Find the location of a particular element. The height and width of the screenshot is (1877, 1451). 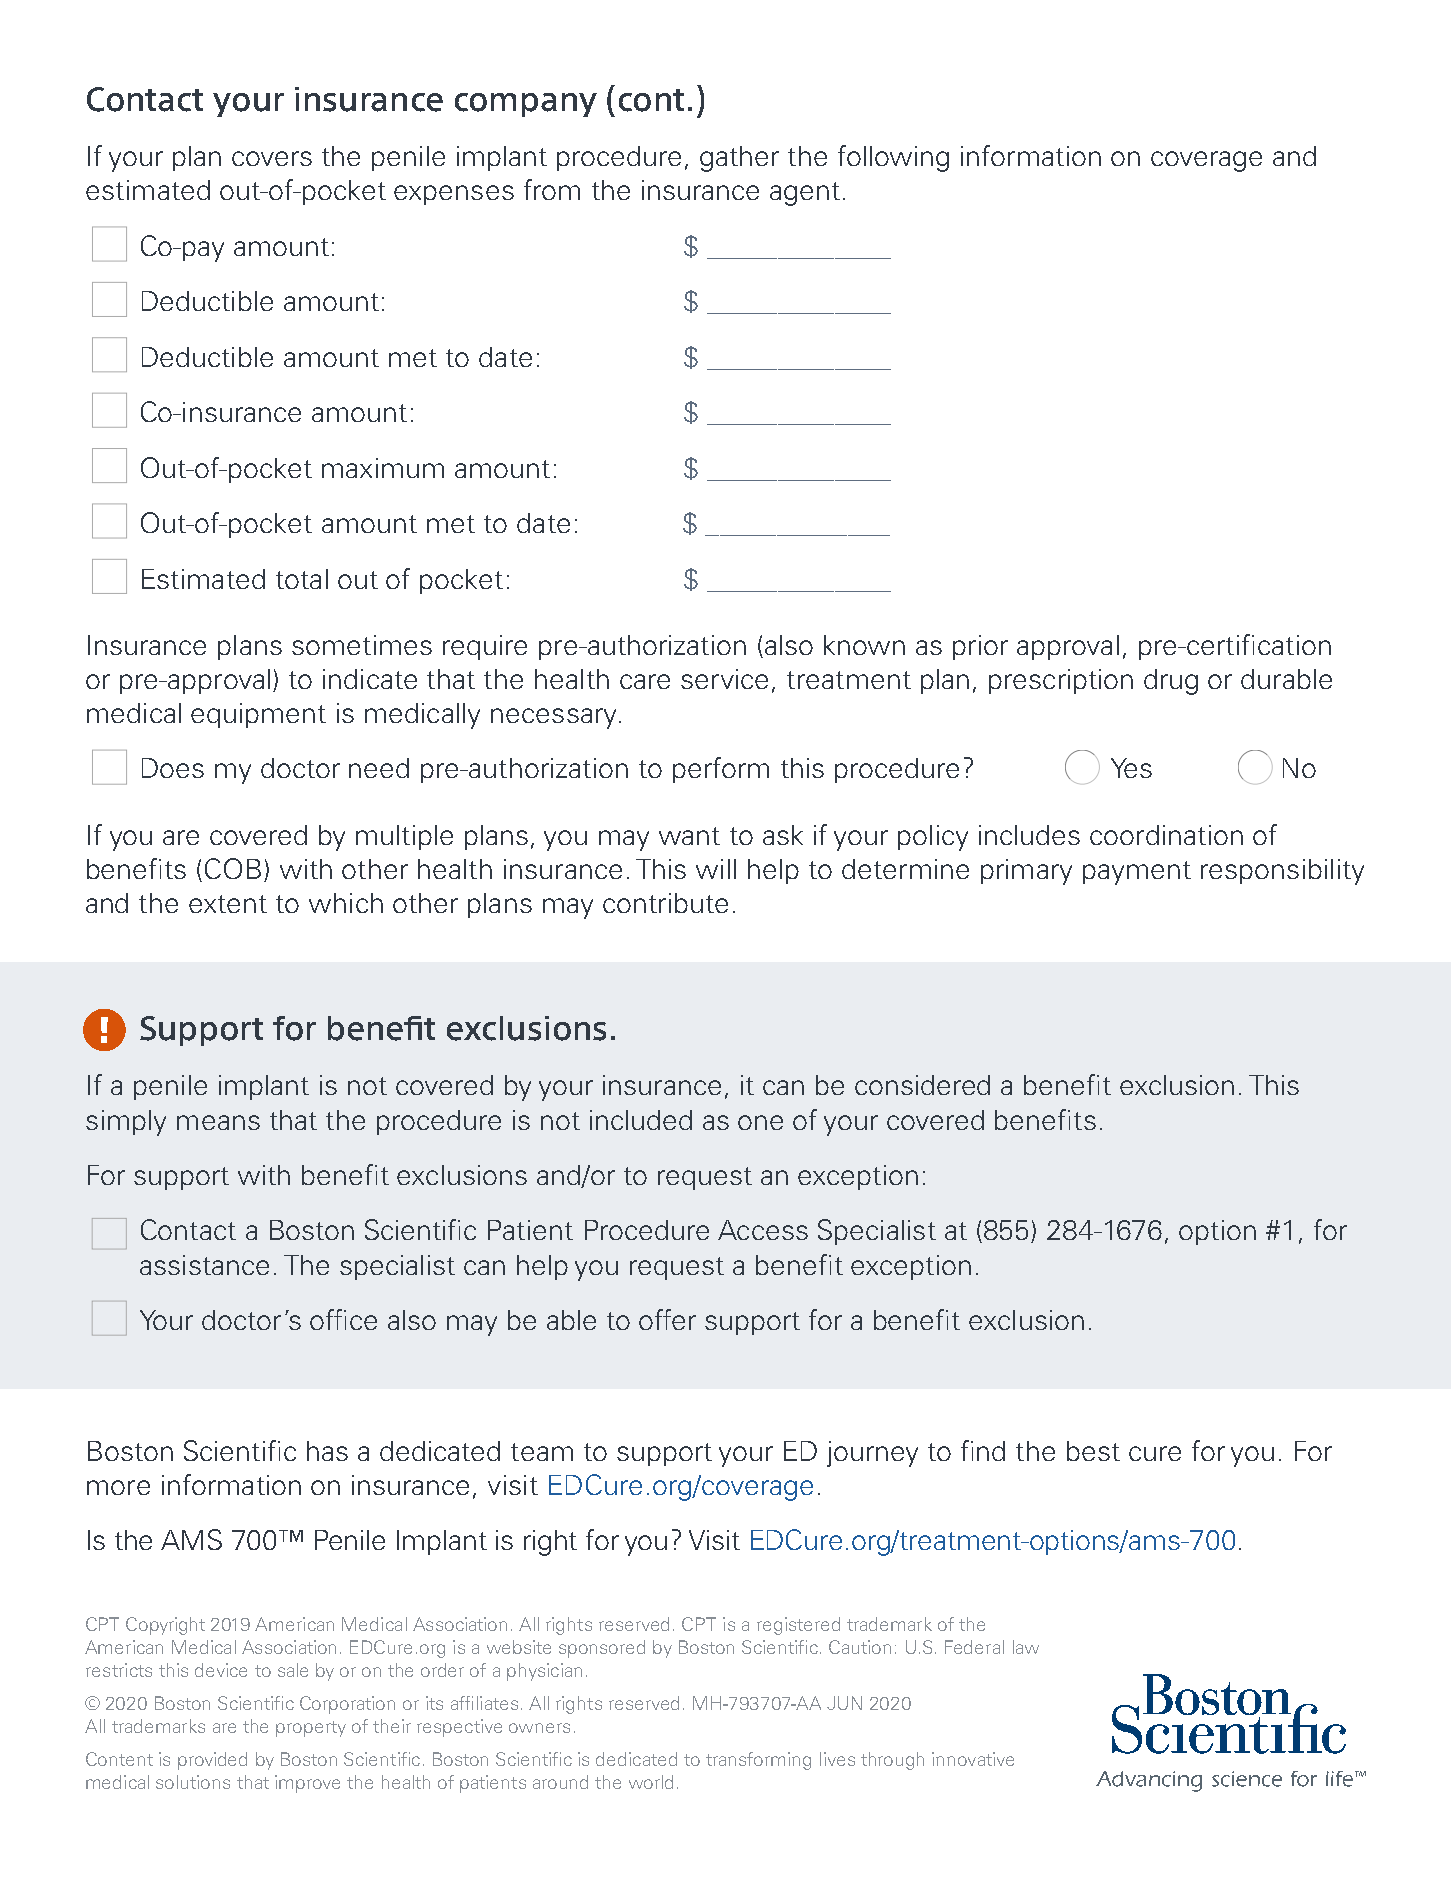

drug is located at coordinates (1171, 682).
